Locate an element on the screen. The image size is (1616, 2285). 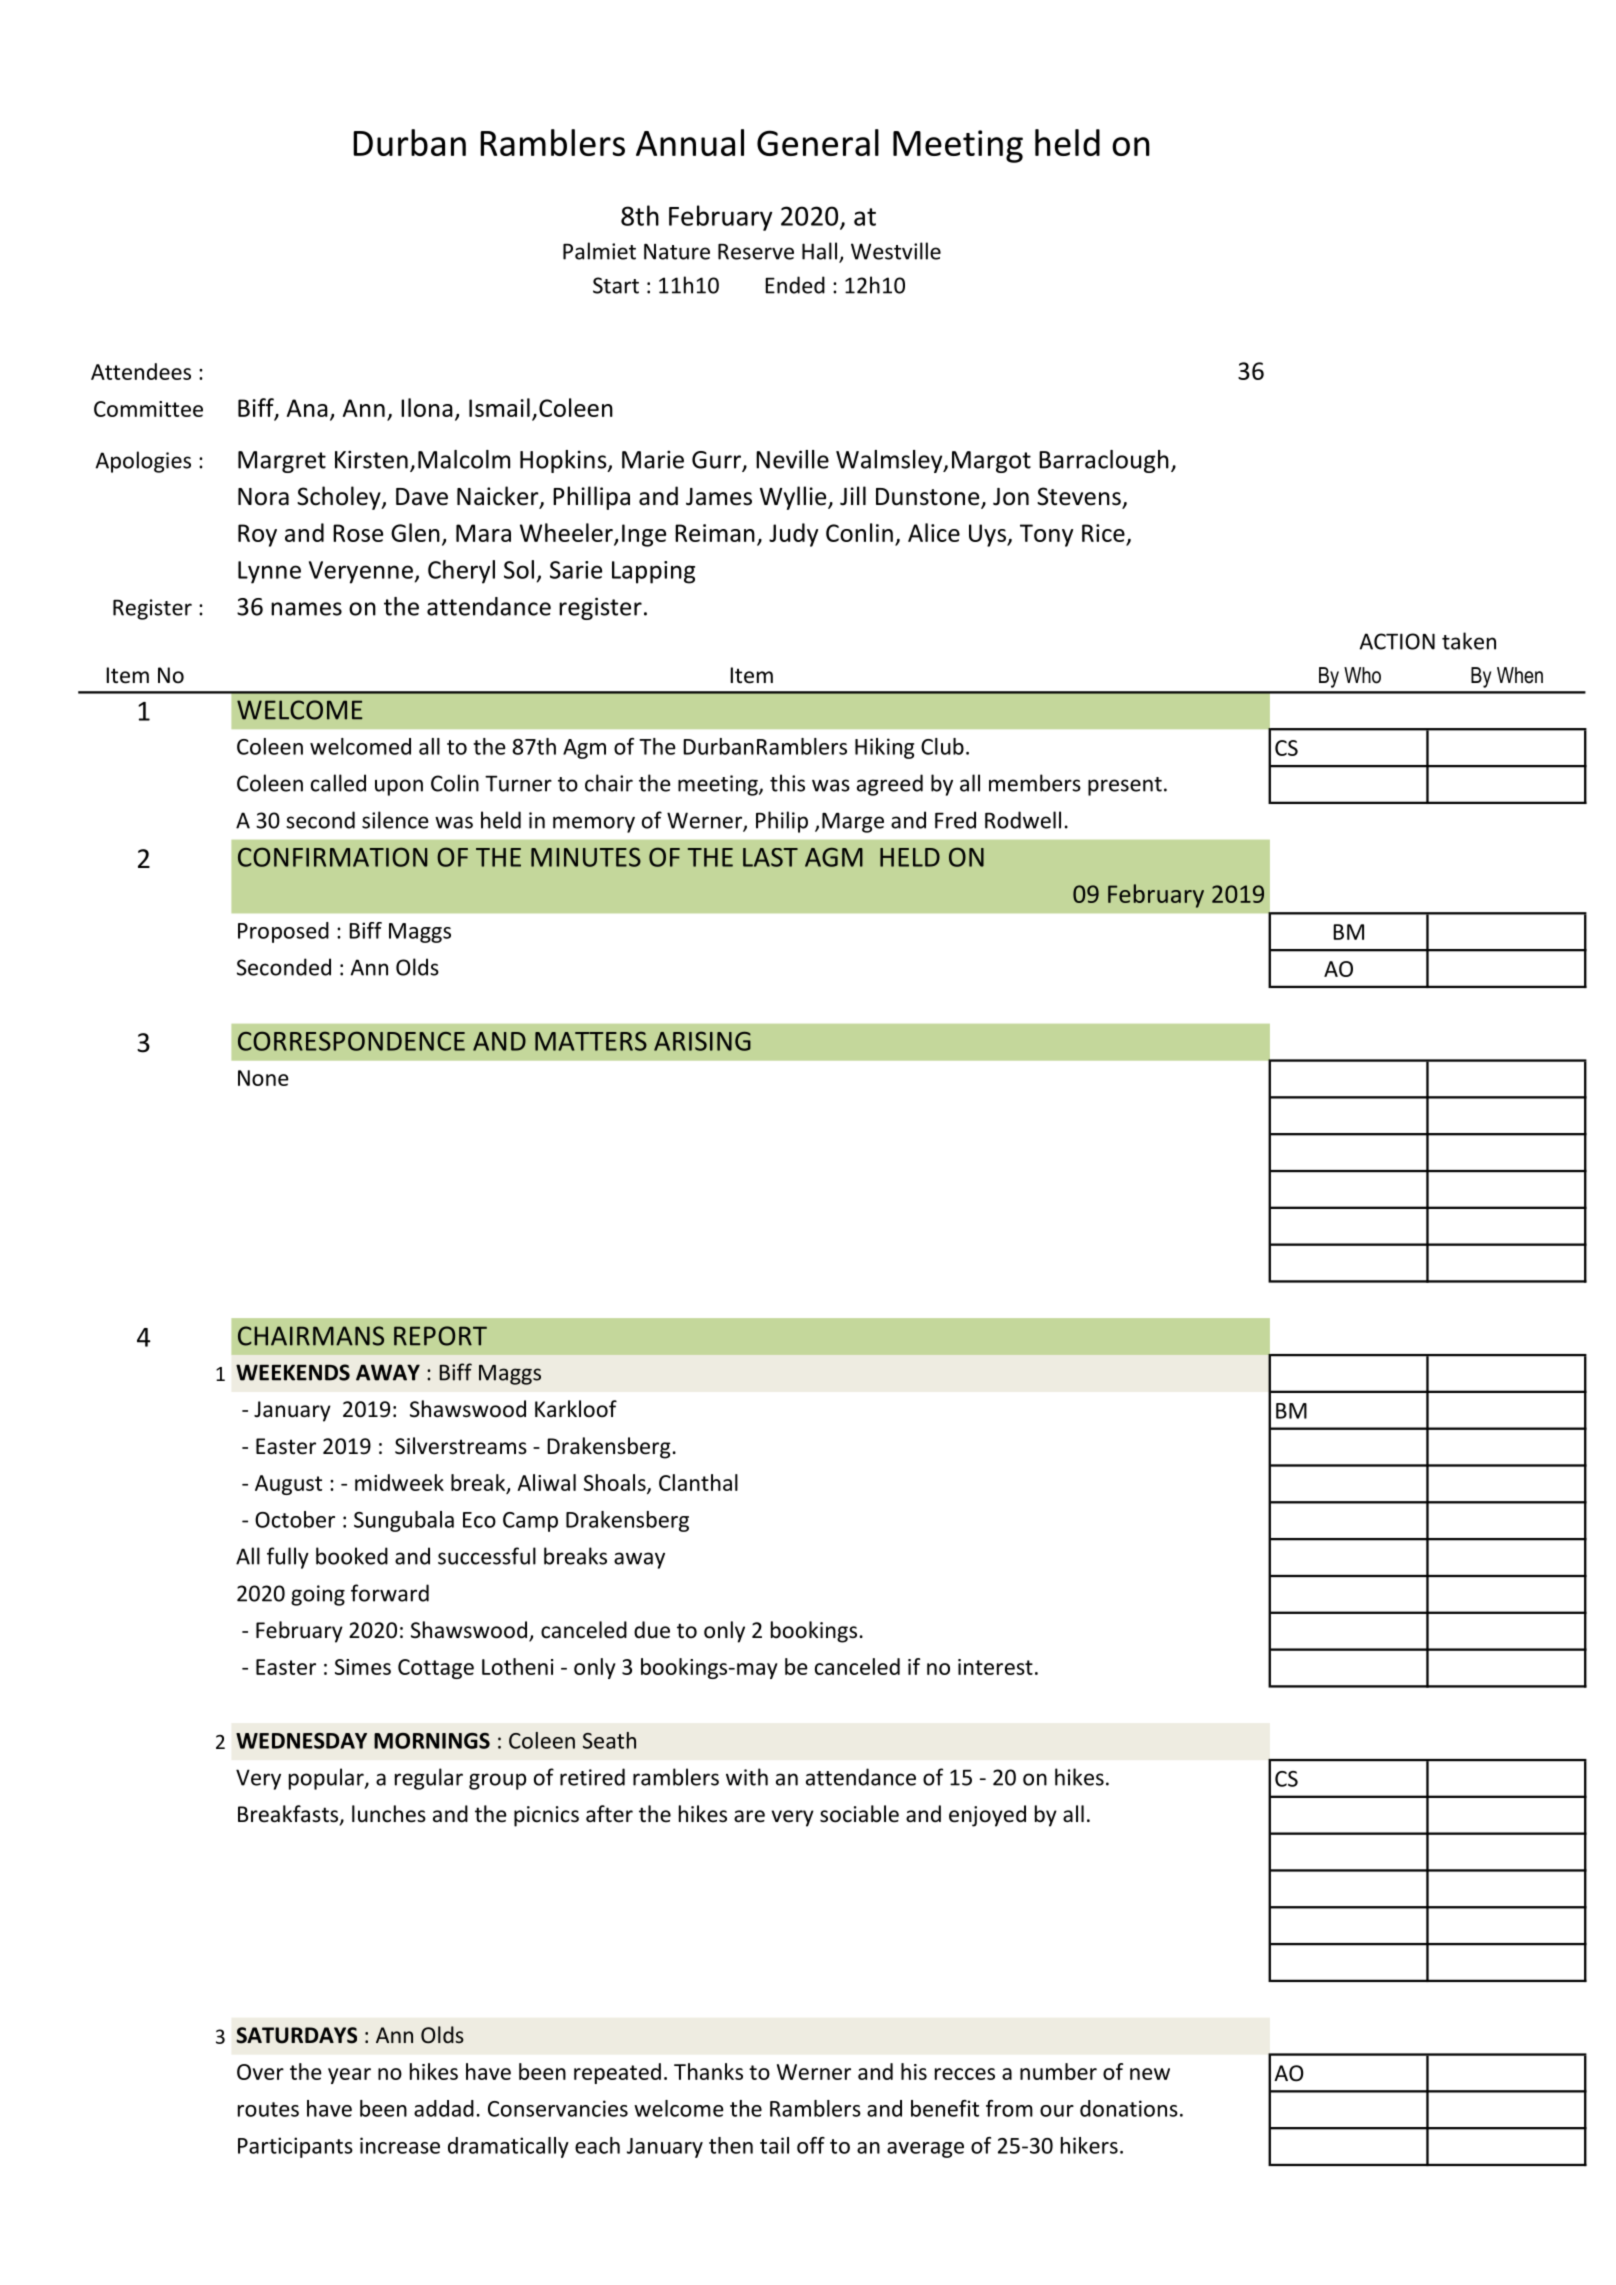
Hall is located at coordinates (819, 251).
